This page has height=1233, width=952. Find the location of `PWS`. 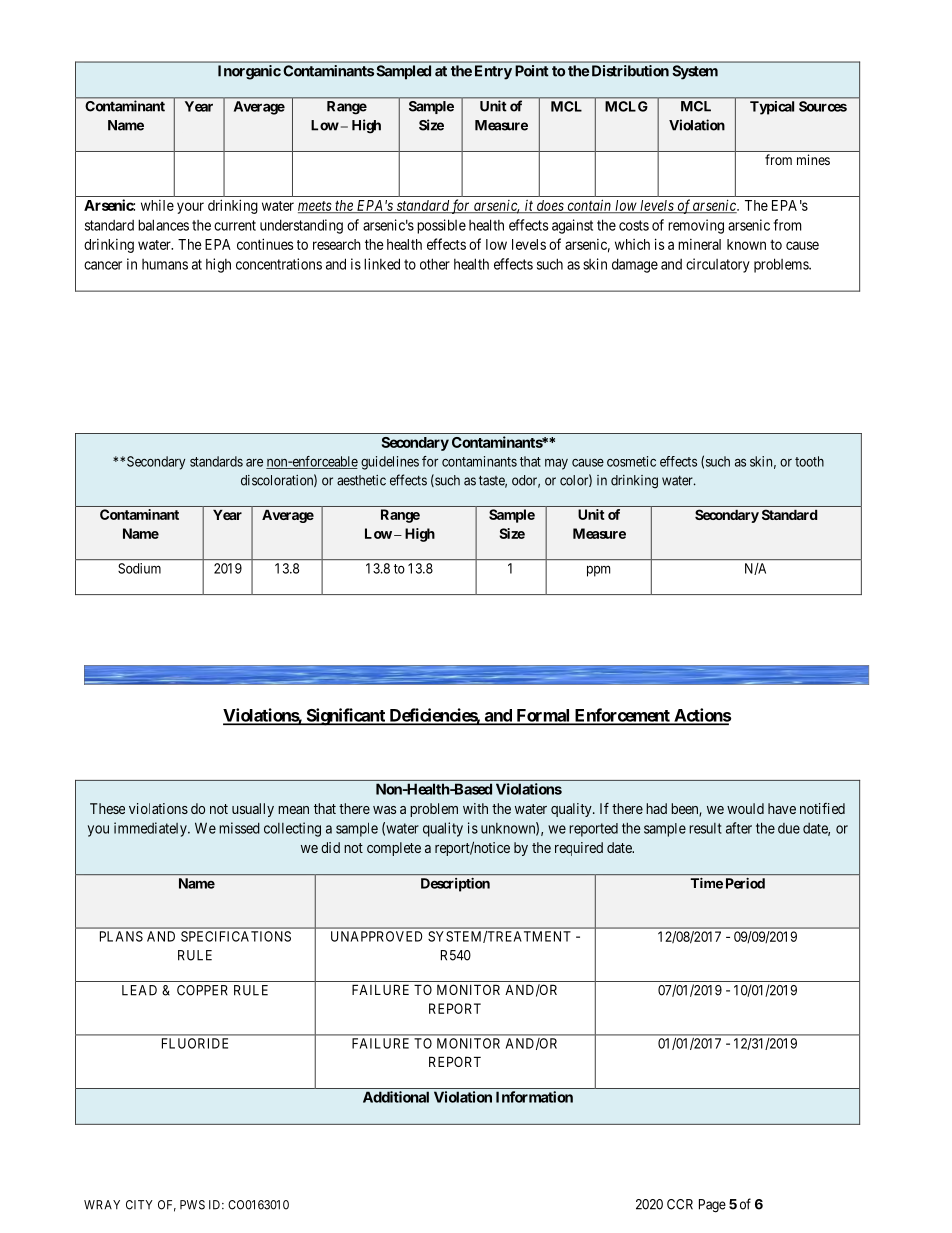

PWS is located at coordinates (192, 1205).
